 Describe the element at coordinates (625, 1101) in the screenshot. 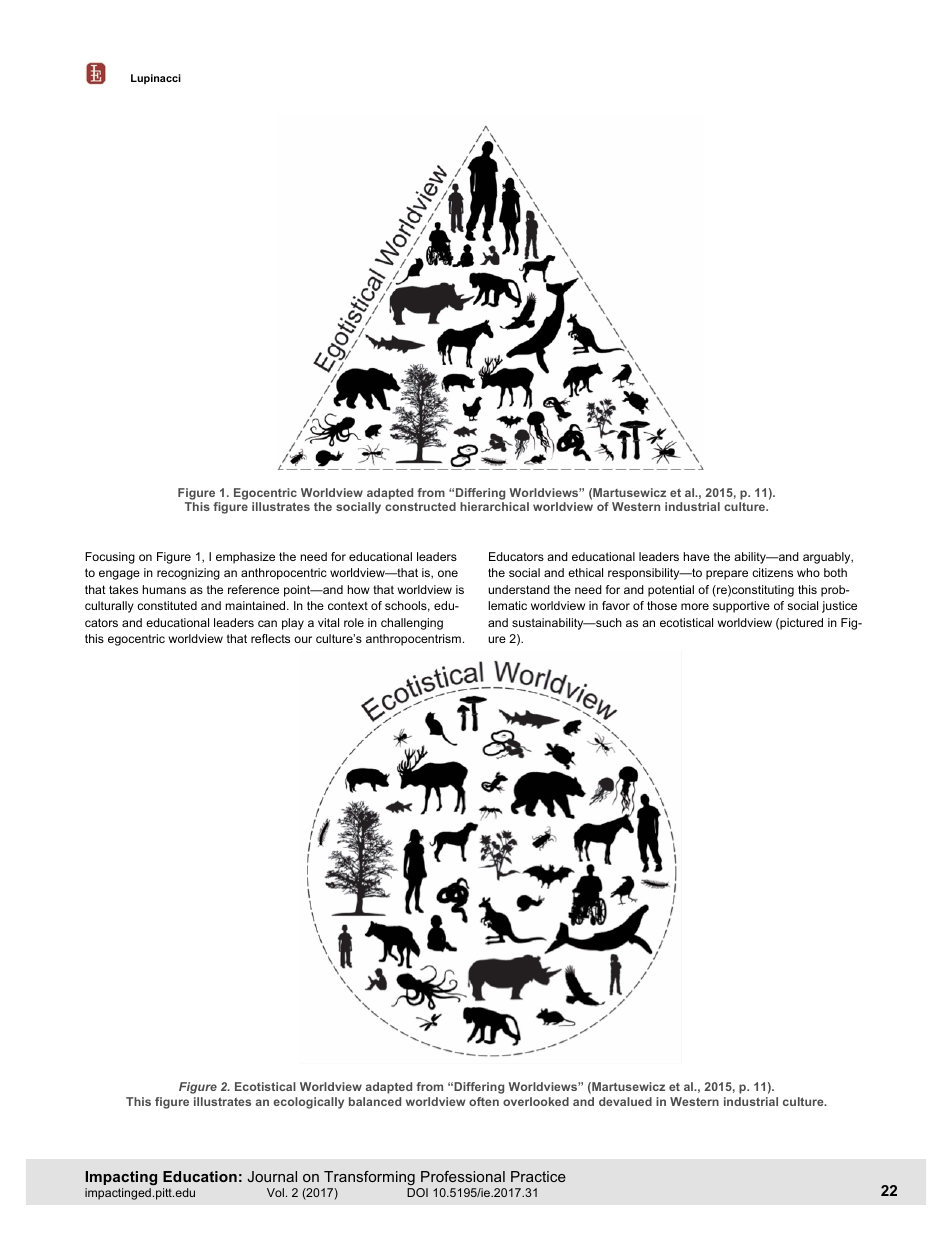

I see `devalued` at that location.
